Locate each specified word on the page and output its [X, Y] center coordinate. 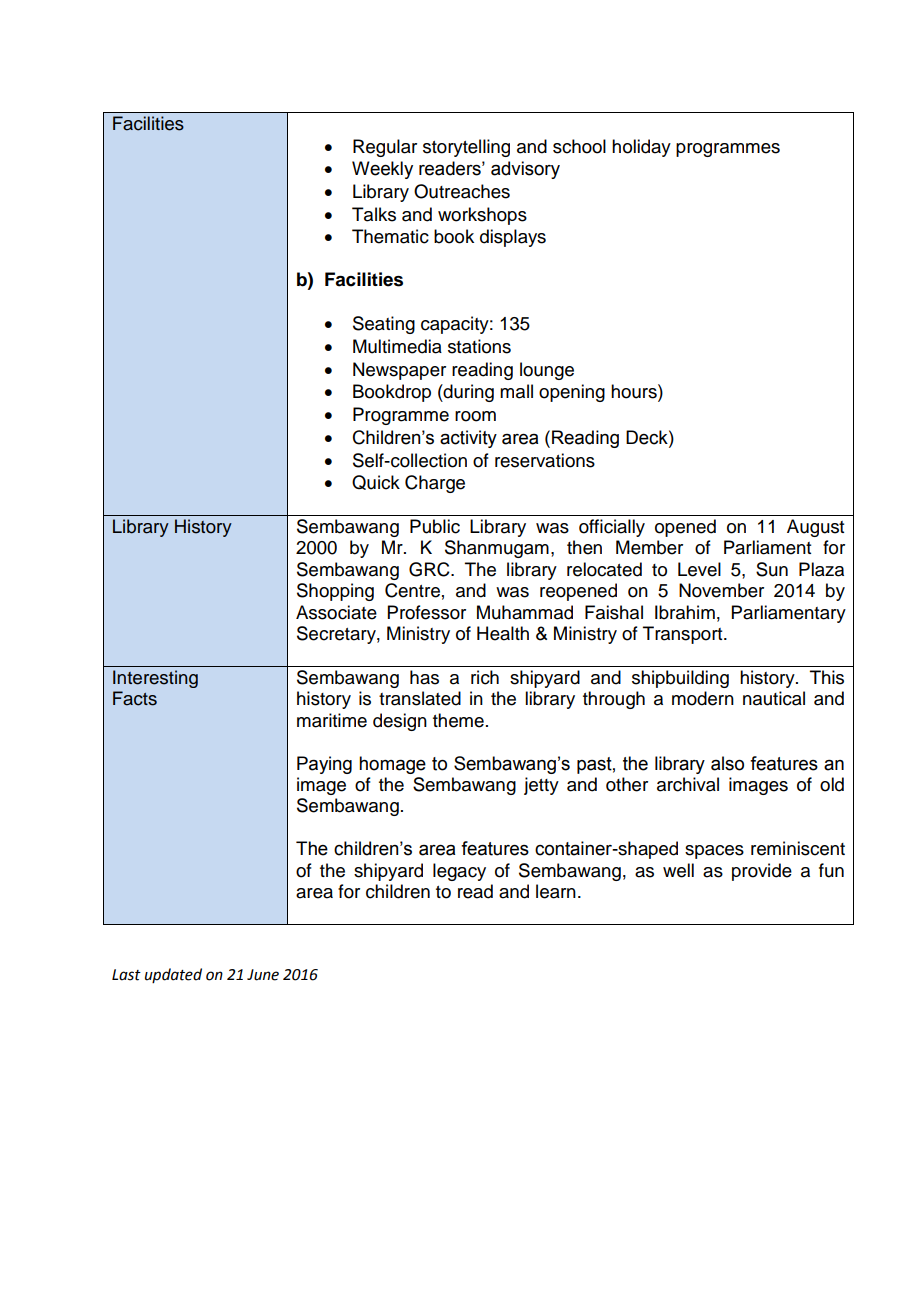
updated [173, 975]
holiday [641, 148]
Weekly [382, 170]
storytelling [466, 148]
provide [762, 872]
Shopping [335, 592]
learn [556, 891]
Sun [772, 569]
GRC [430, 569]
